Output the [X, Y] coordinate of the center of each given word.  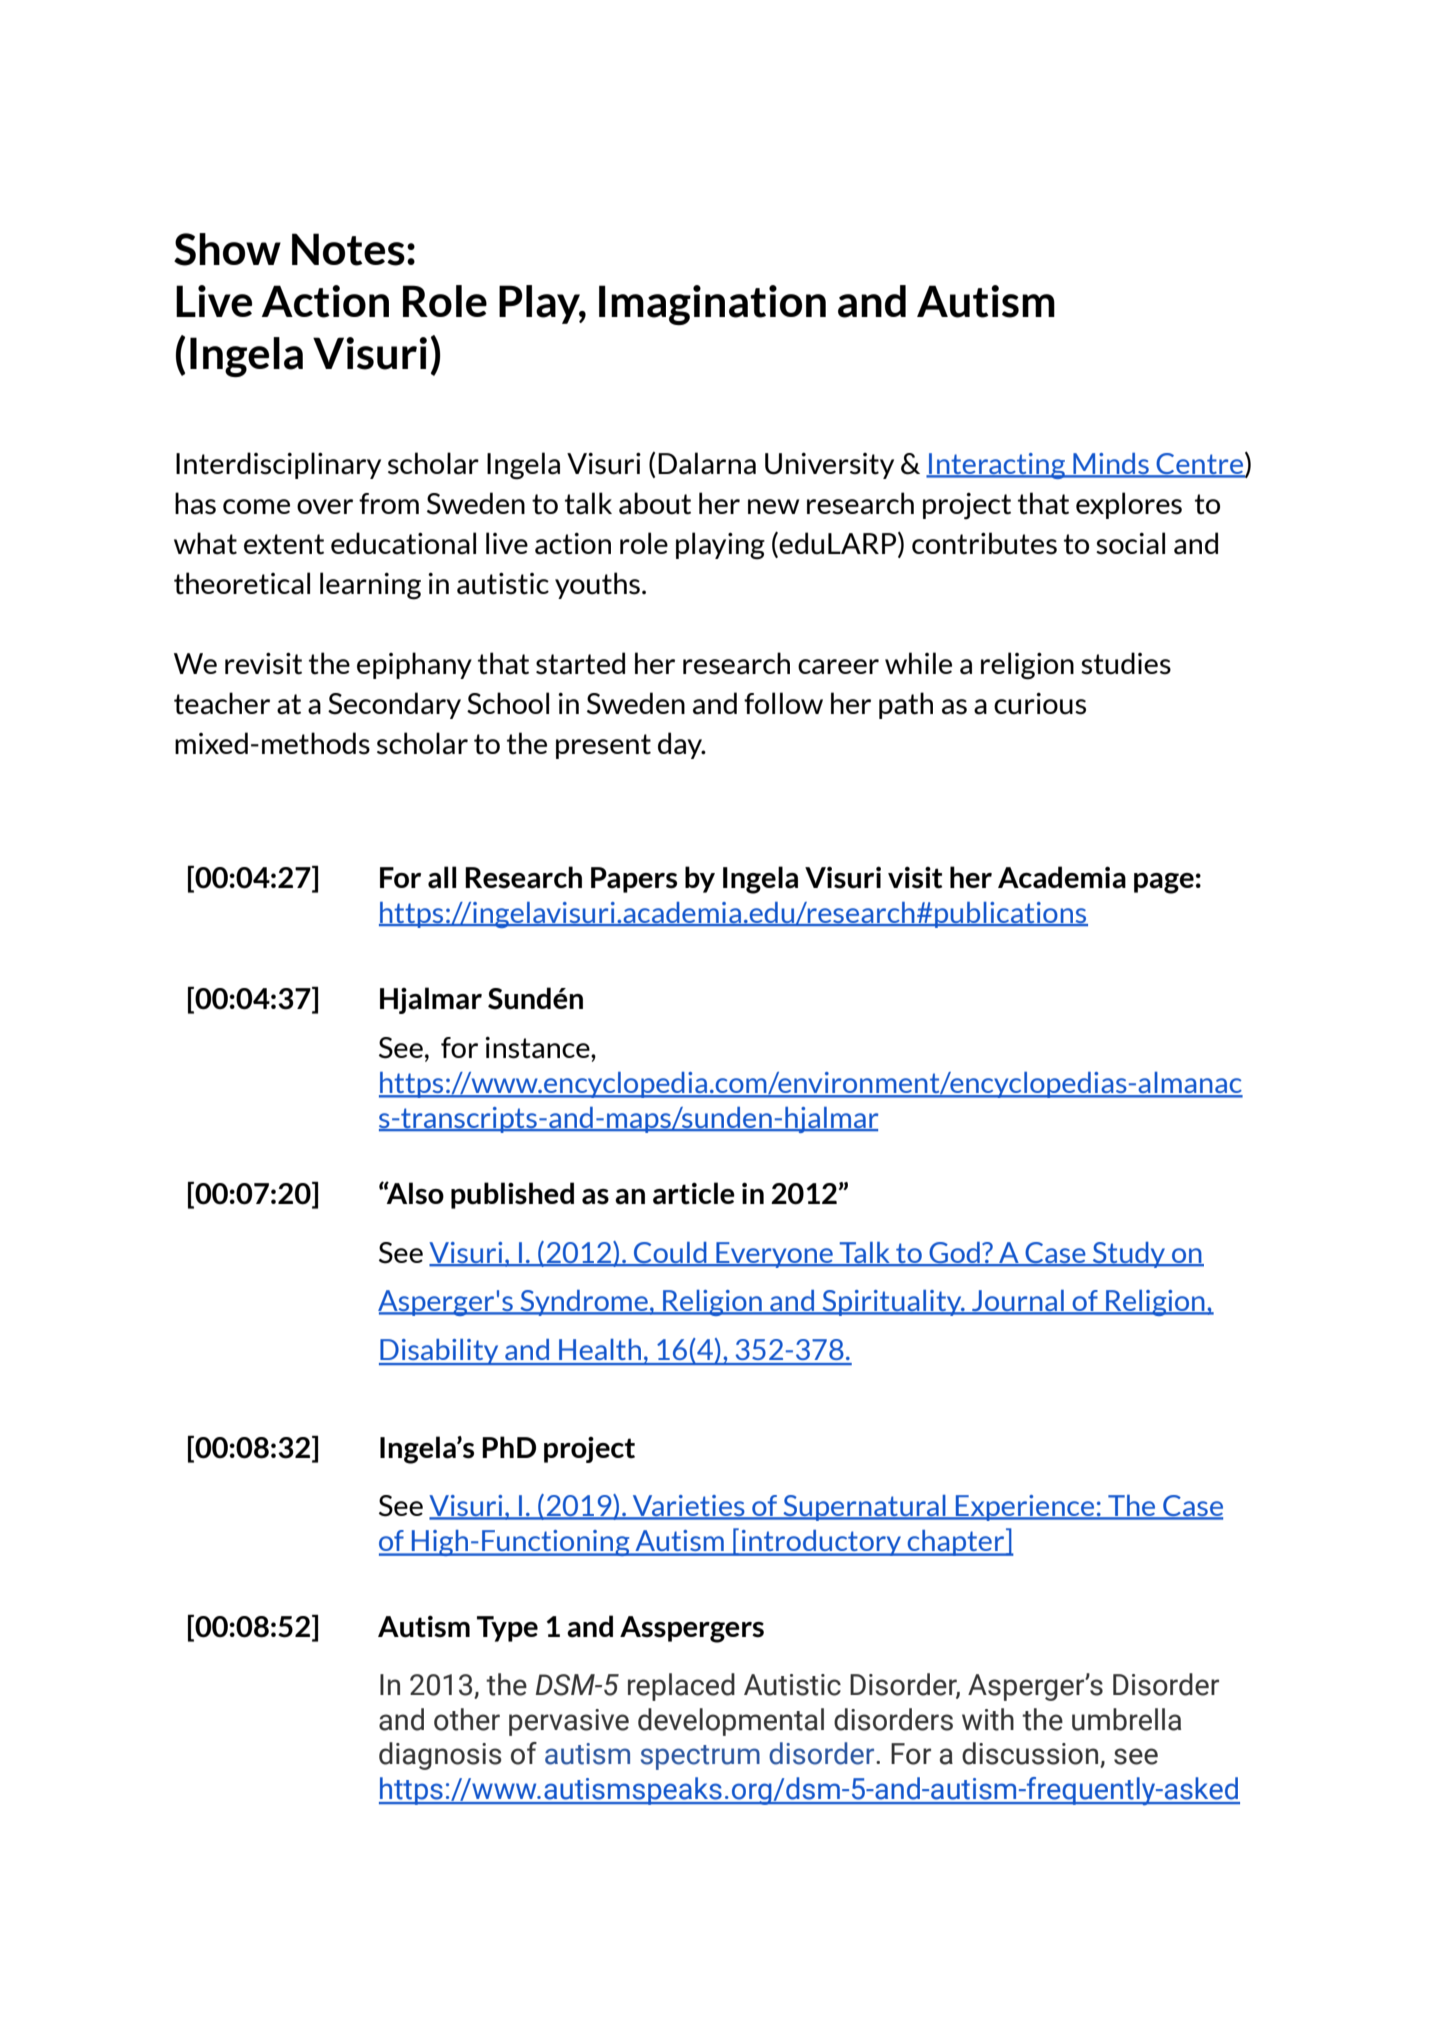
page [1164, 883]
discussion [1031, 1754]
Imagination [712, 305]
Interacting [997, 466]
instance [538, 1048]
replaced [681, 1687]
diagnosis [440, 1756]
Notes [348, 249]
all [442, 877]
